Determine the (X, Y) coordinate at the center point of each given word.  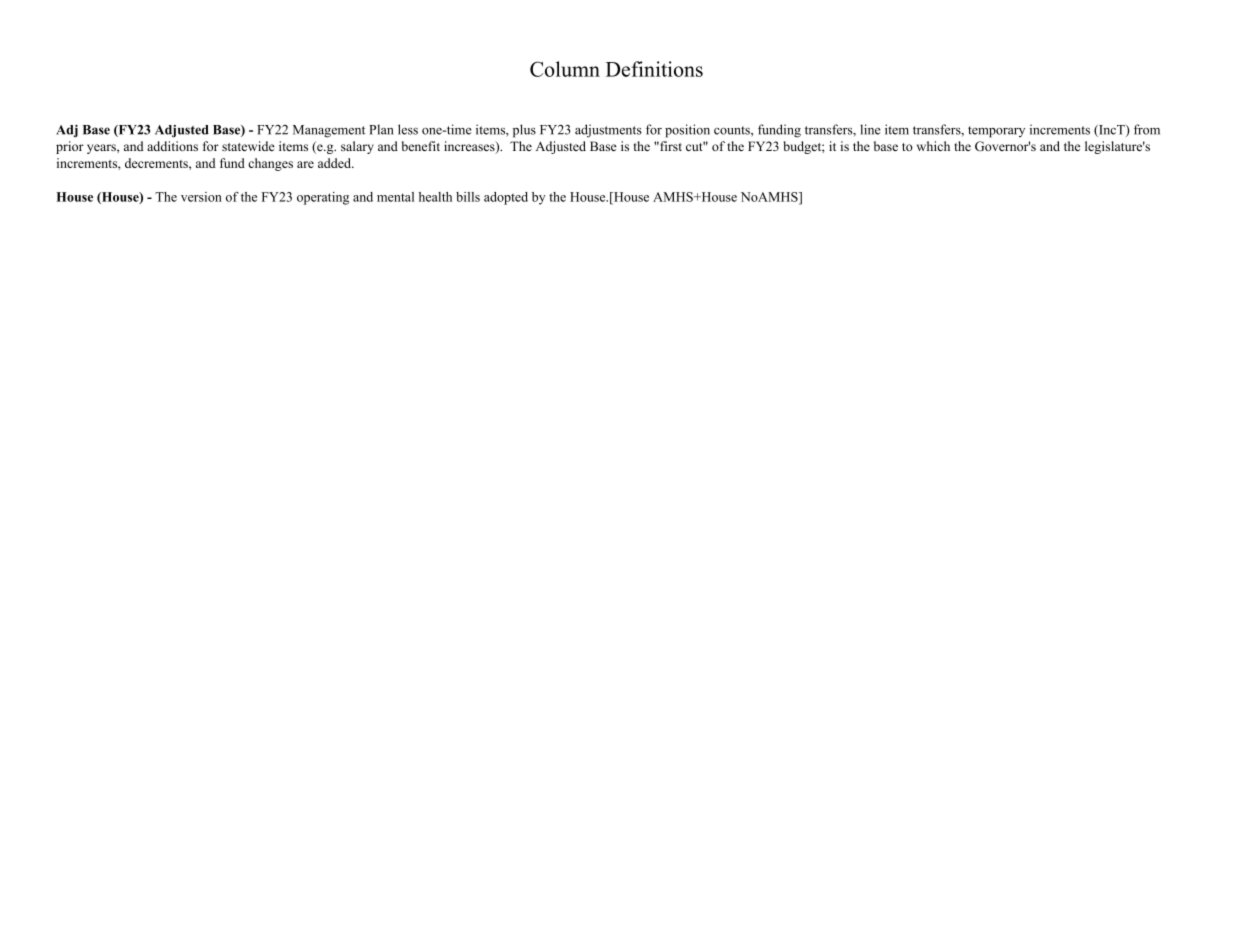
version (201, 197)
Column (565, 69)
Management (329, 131)
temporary (996, 132)
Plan (381, 129)
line (870, 129)
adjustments (608, 131)
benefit (421, 146)
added (335, 163)
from (1147, 129)
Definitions (654, 69)
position (687, 131)
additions (172, 146)
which (933, 146)
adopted (506, 198)
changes (270, 164)
